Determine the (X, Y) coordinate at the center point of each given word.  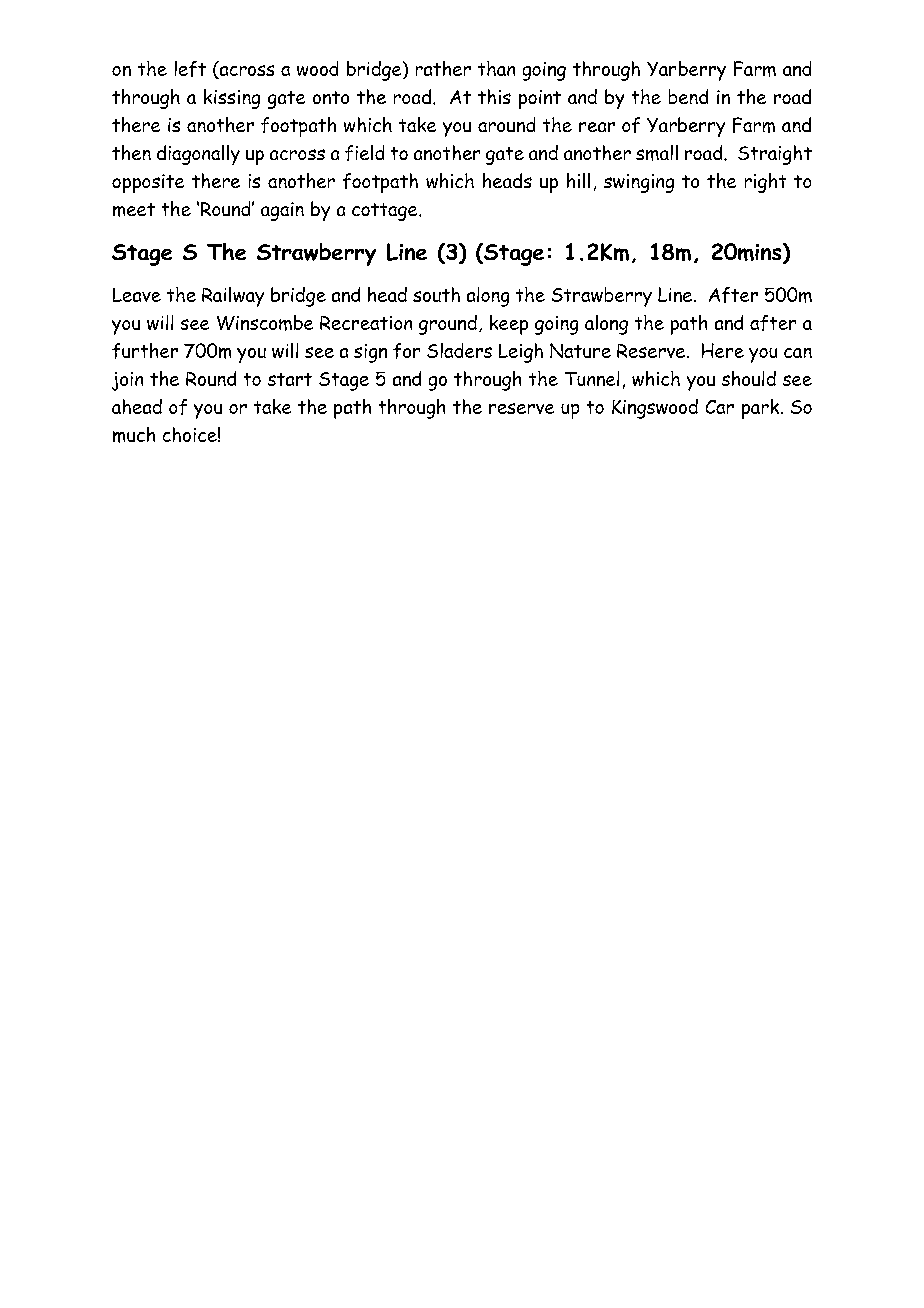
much (134, 435)
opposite (148, 183)
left (190, 69)
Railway (233, 297)
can (798, 353)
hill (578, 180)
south (436, 294)
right (765, 183)
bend (688, 96)
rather (443, 68)
